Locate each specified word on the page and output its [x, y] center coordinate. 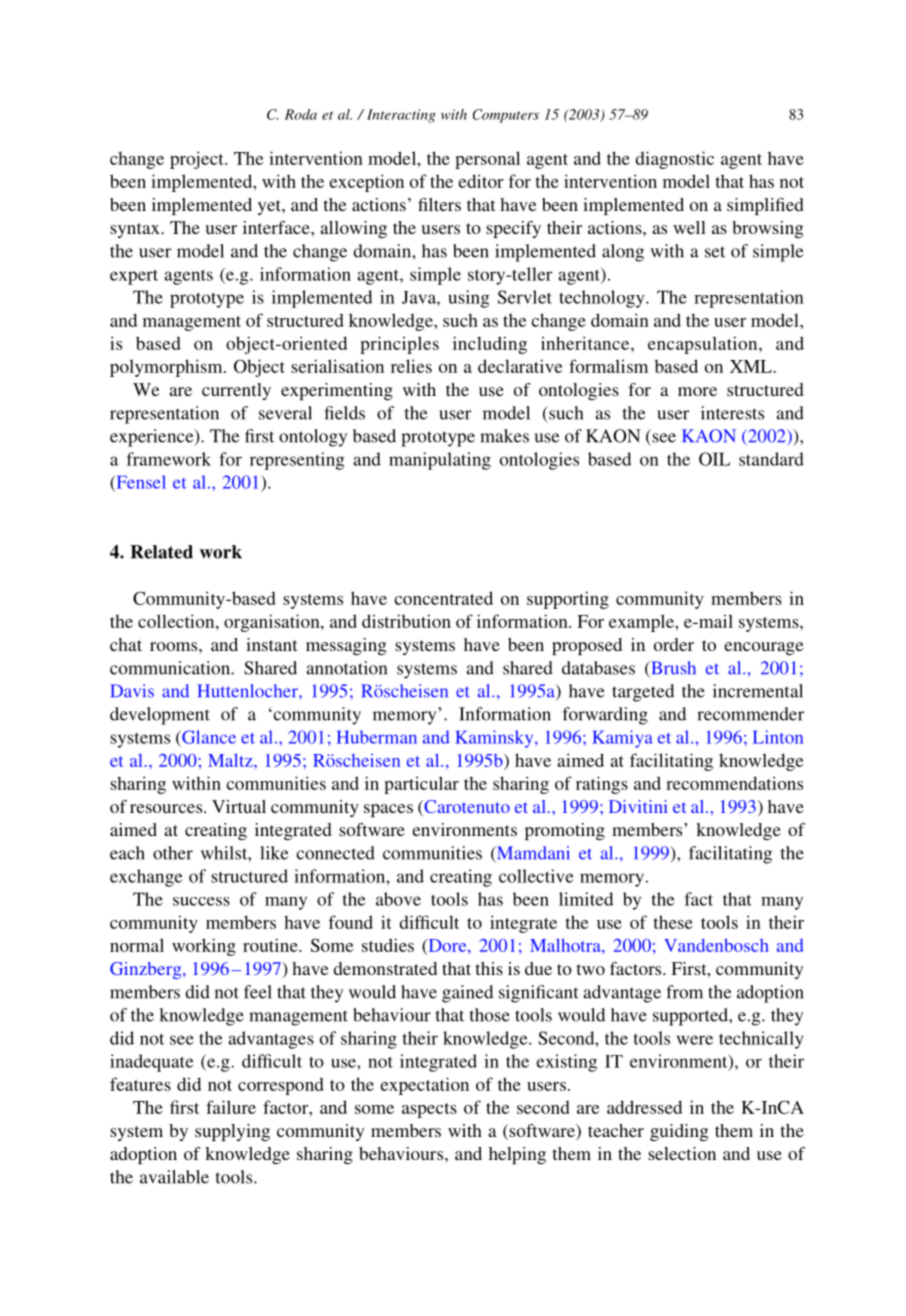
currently [236, 391]
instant [271, 644]
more [697, 391]
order [674, 644]
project [198, 160]
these [673, 922]
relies [411, 366]
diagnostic [674, 160]
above [398, 899]
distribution [406, 621]
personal [487, 160]
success [201, 901]
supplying [232, 1132]
